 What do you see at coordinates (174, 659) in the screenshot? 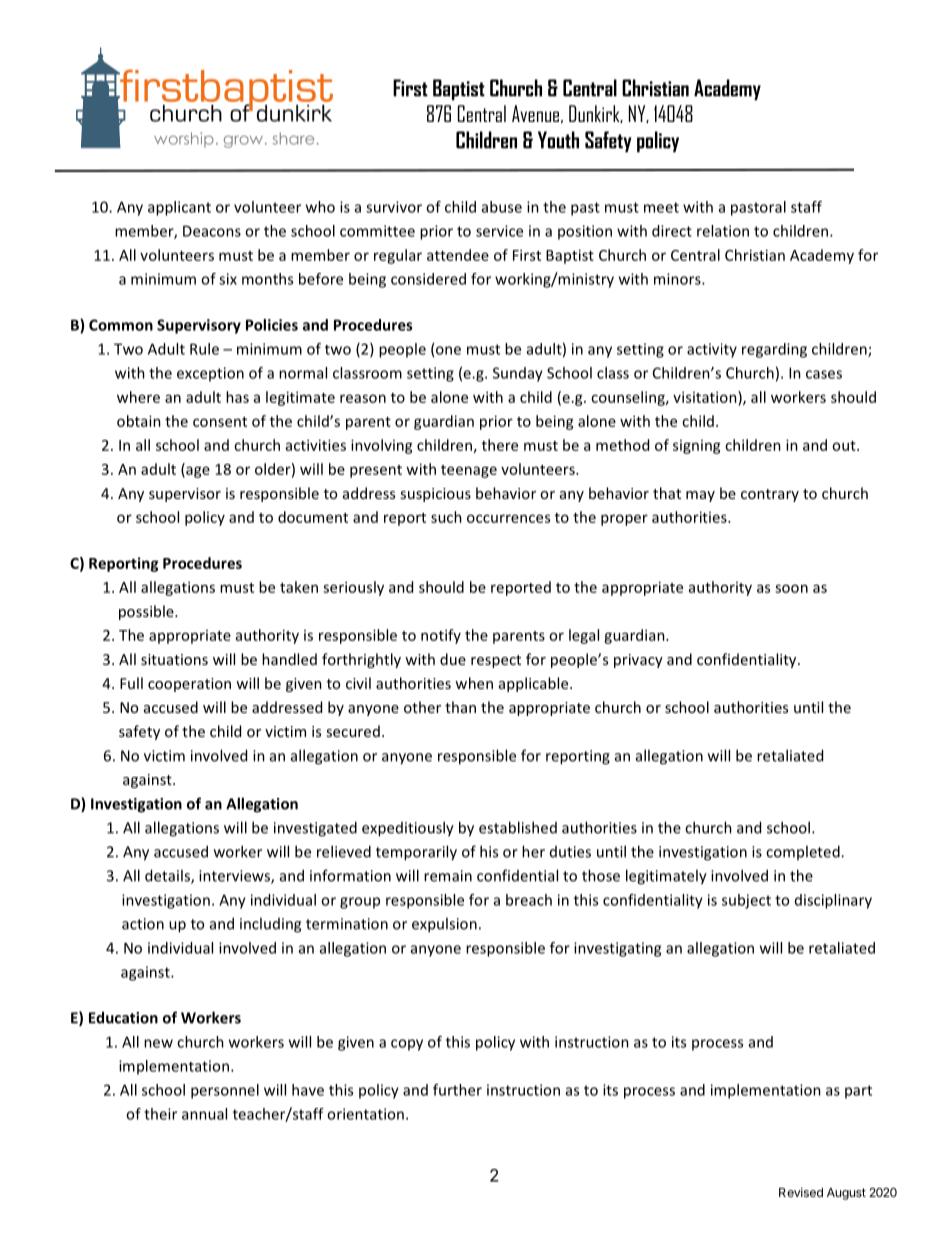
I see `situations` at bounding box center [174, 659].
